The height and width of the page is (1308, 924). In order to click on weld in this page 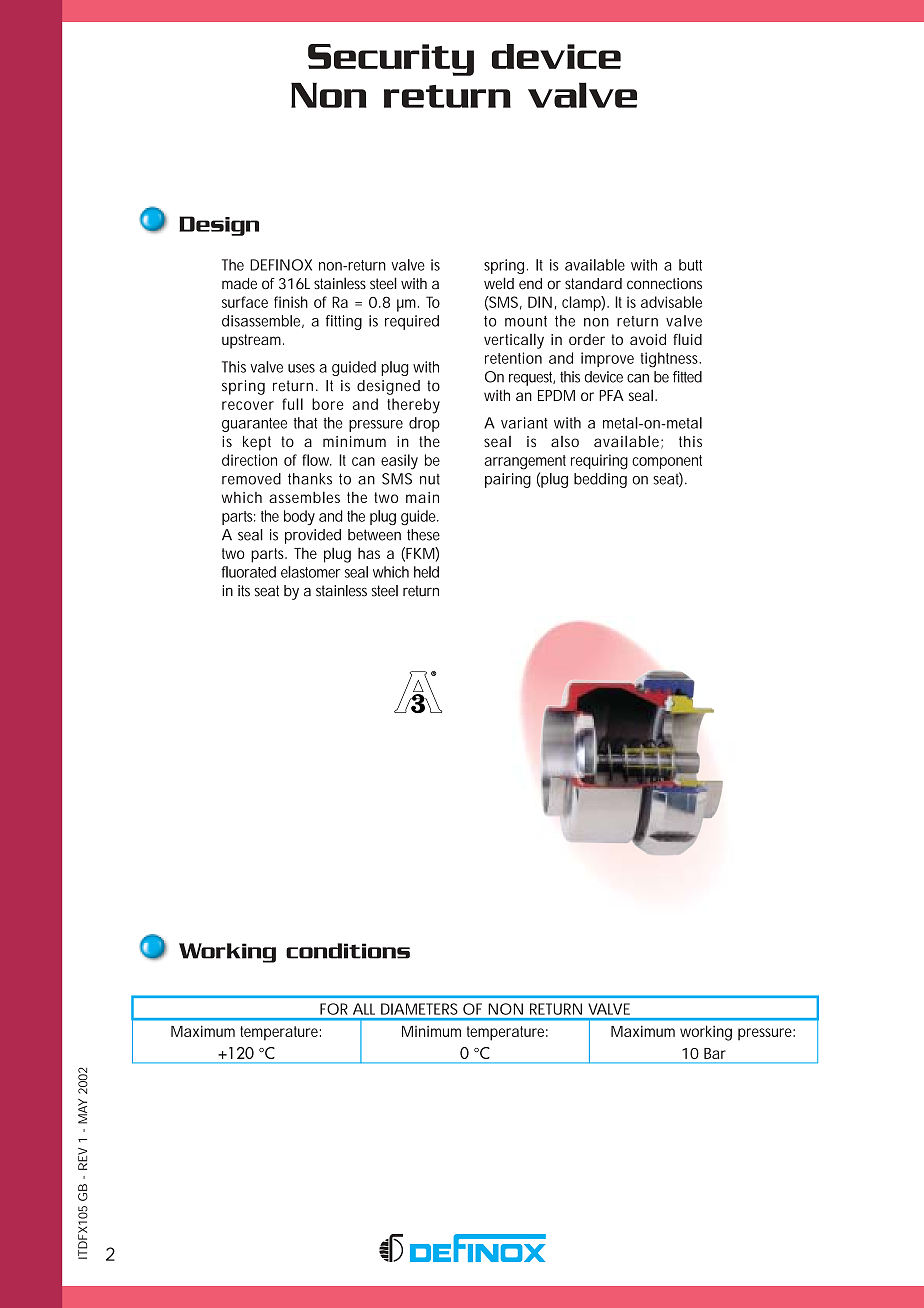, I will do `click(499, 283)`.
